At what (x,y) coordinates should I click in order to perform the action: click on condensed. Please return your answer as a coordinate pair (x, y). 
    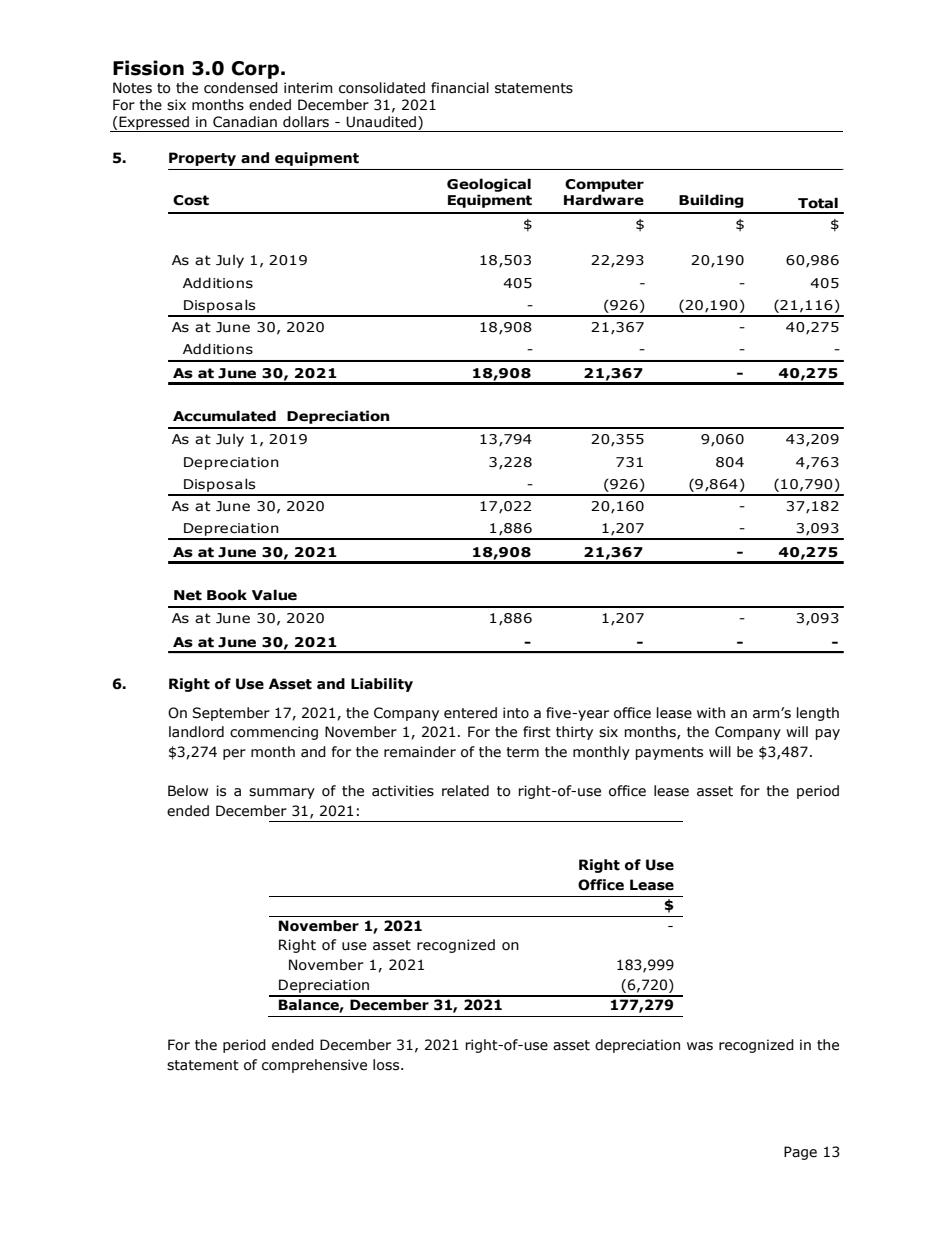
    Looking at the image, I should click on (241, 88).
